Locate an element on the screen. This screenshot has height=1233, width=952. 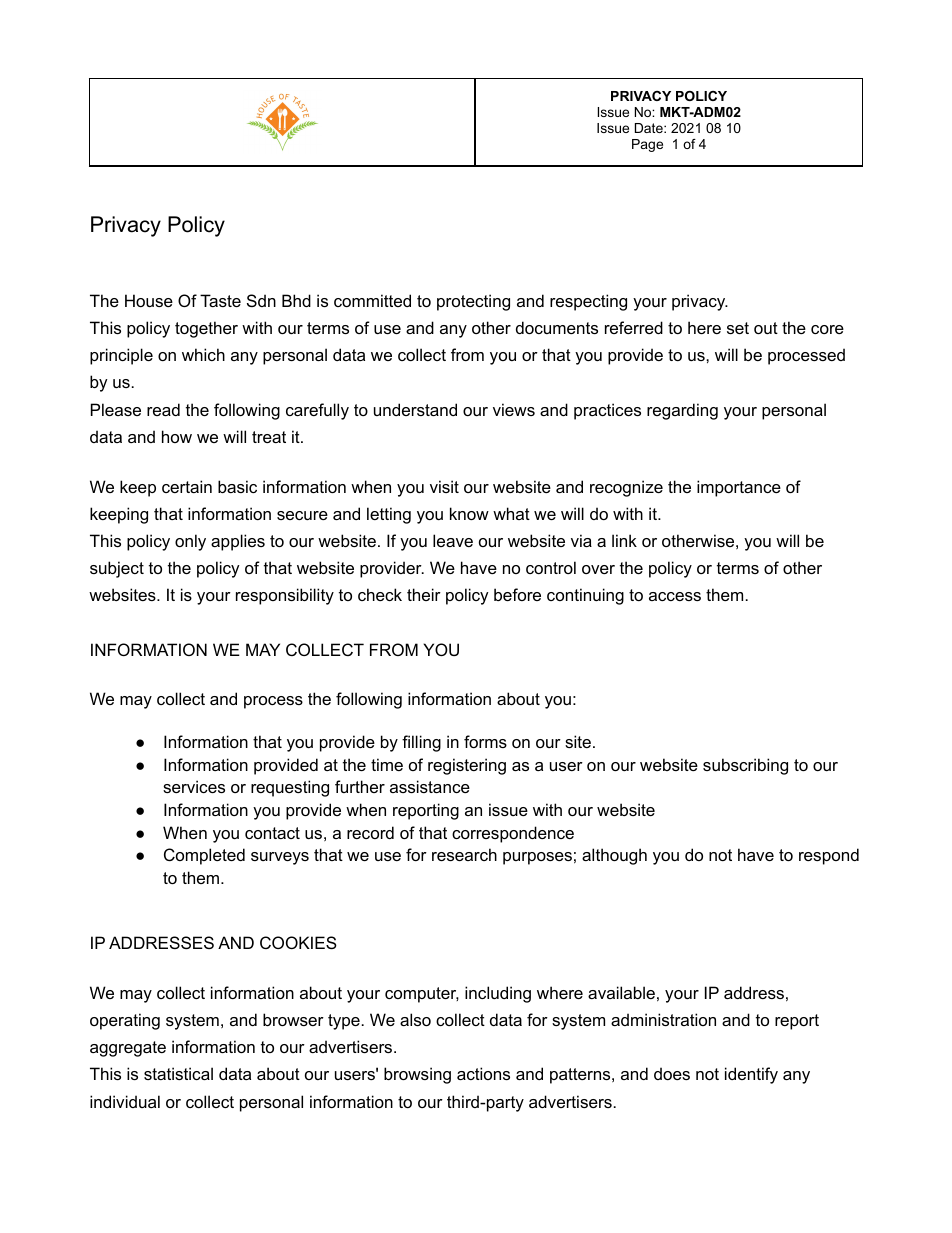
visit is located at coordinates (444, 486).
